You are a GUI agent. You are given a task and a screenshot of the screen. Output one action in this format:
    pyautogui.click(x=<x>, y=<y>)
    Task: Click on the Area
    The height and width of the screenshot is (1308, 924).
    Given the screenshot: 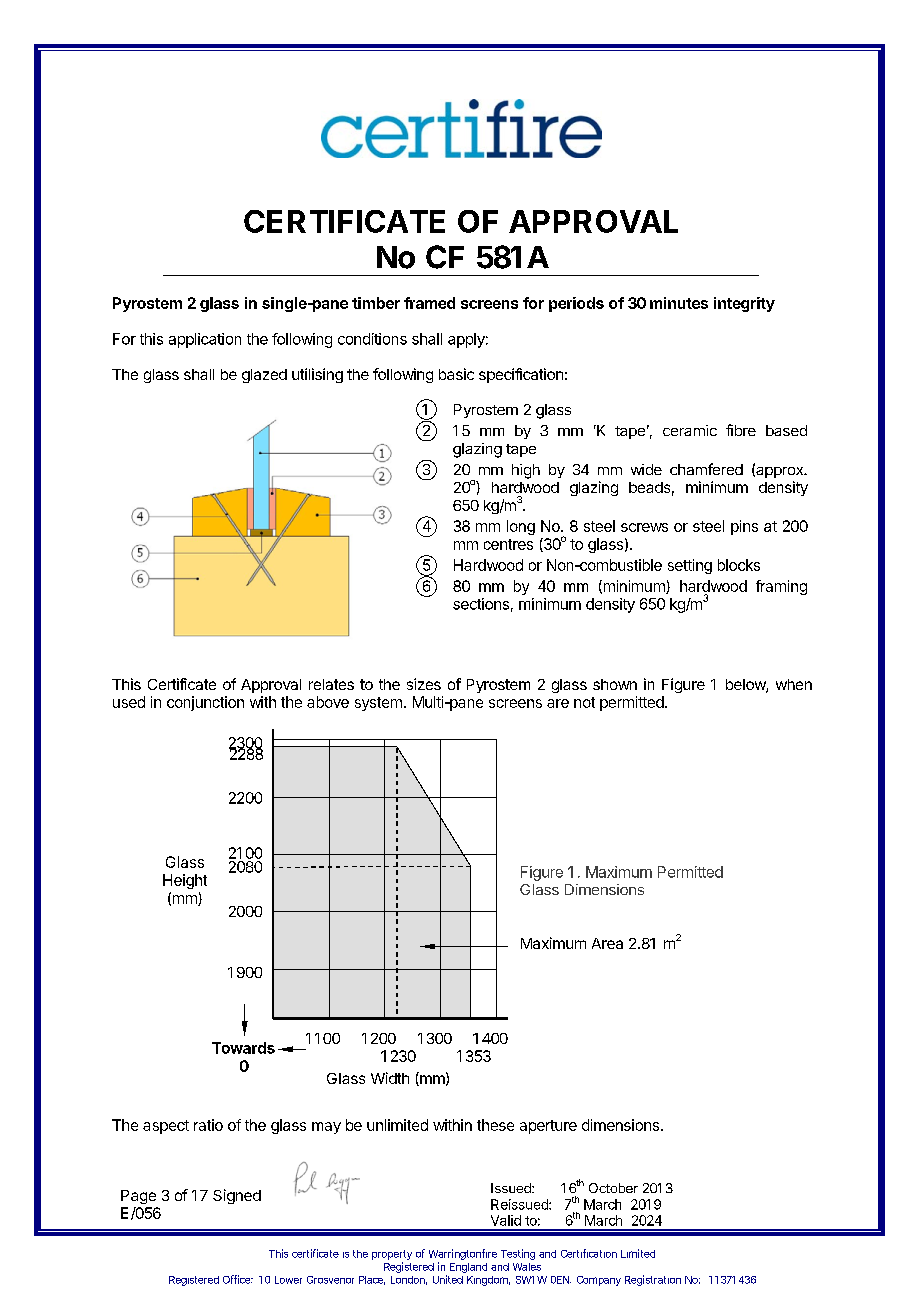 What is the action you would take?
    pyautogui.click(x=607, y=943)
